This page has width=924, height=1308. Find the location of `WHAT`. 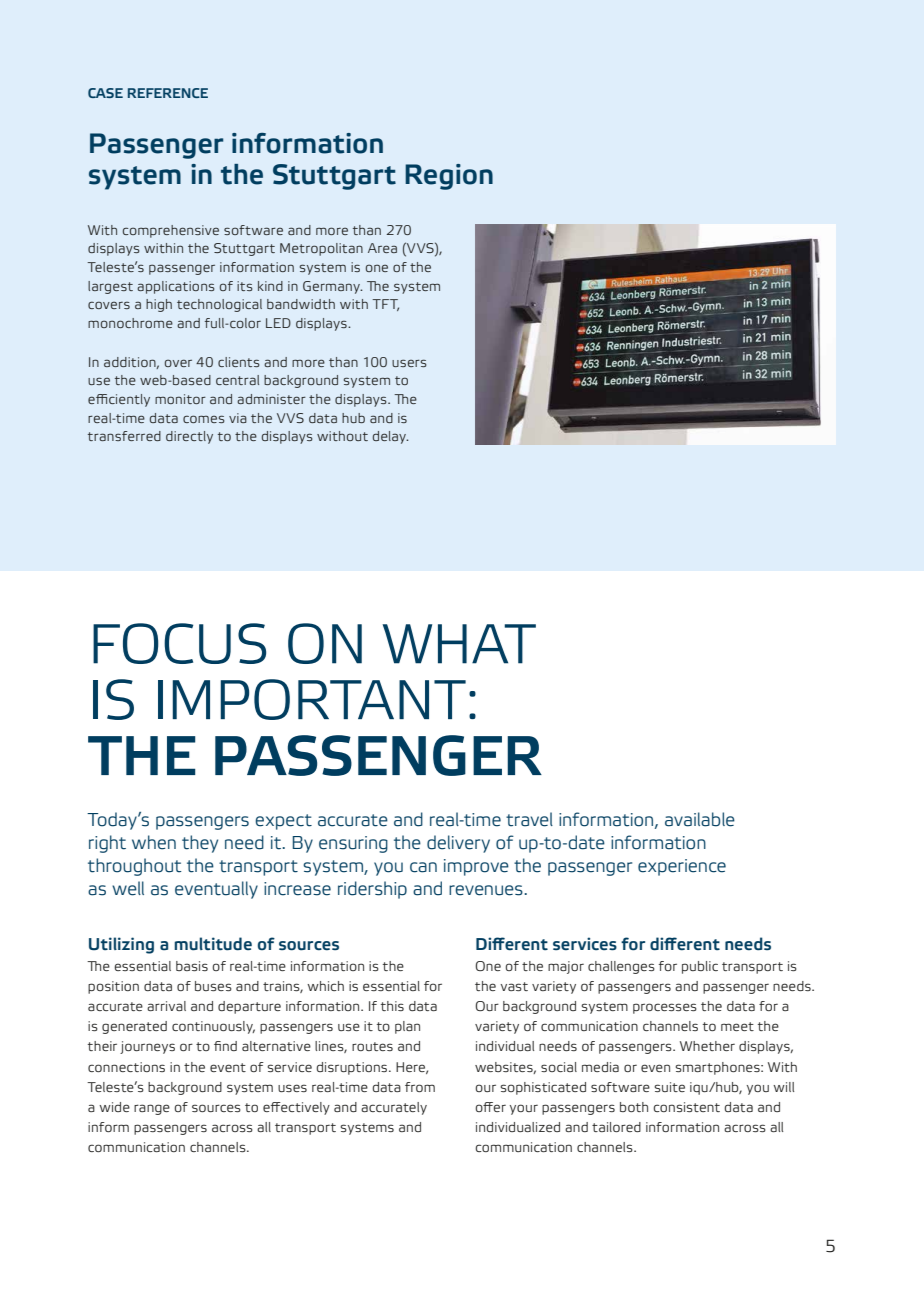

WHAT is located at coordinates (459, 644).
